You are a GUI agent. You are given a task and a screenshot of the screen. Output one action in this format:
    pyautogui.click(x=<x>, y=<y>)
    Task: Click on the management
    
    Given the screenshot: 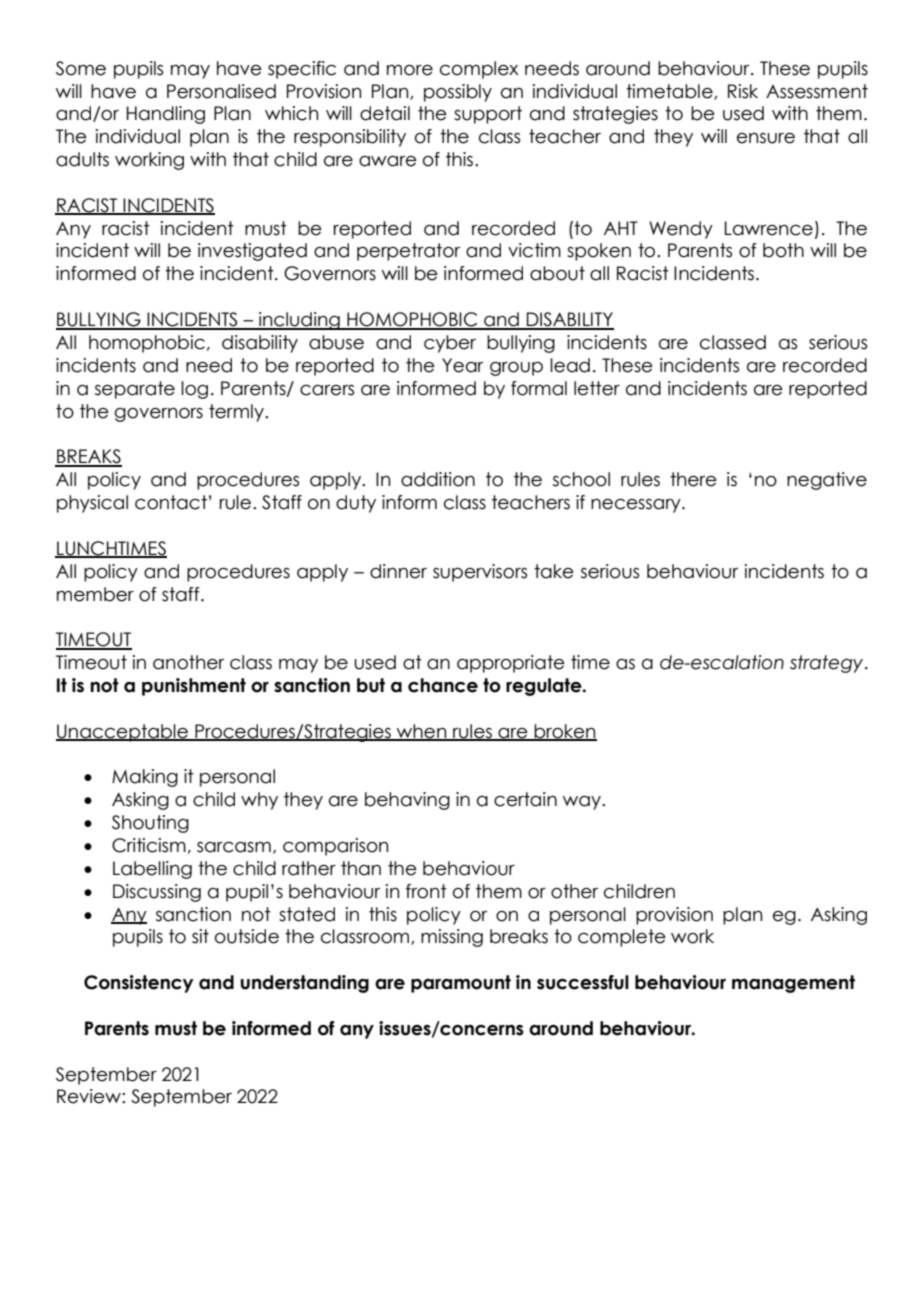 What is the action you would take?
    pyautogui.click(x=793, y=984)
